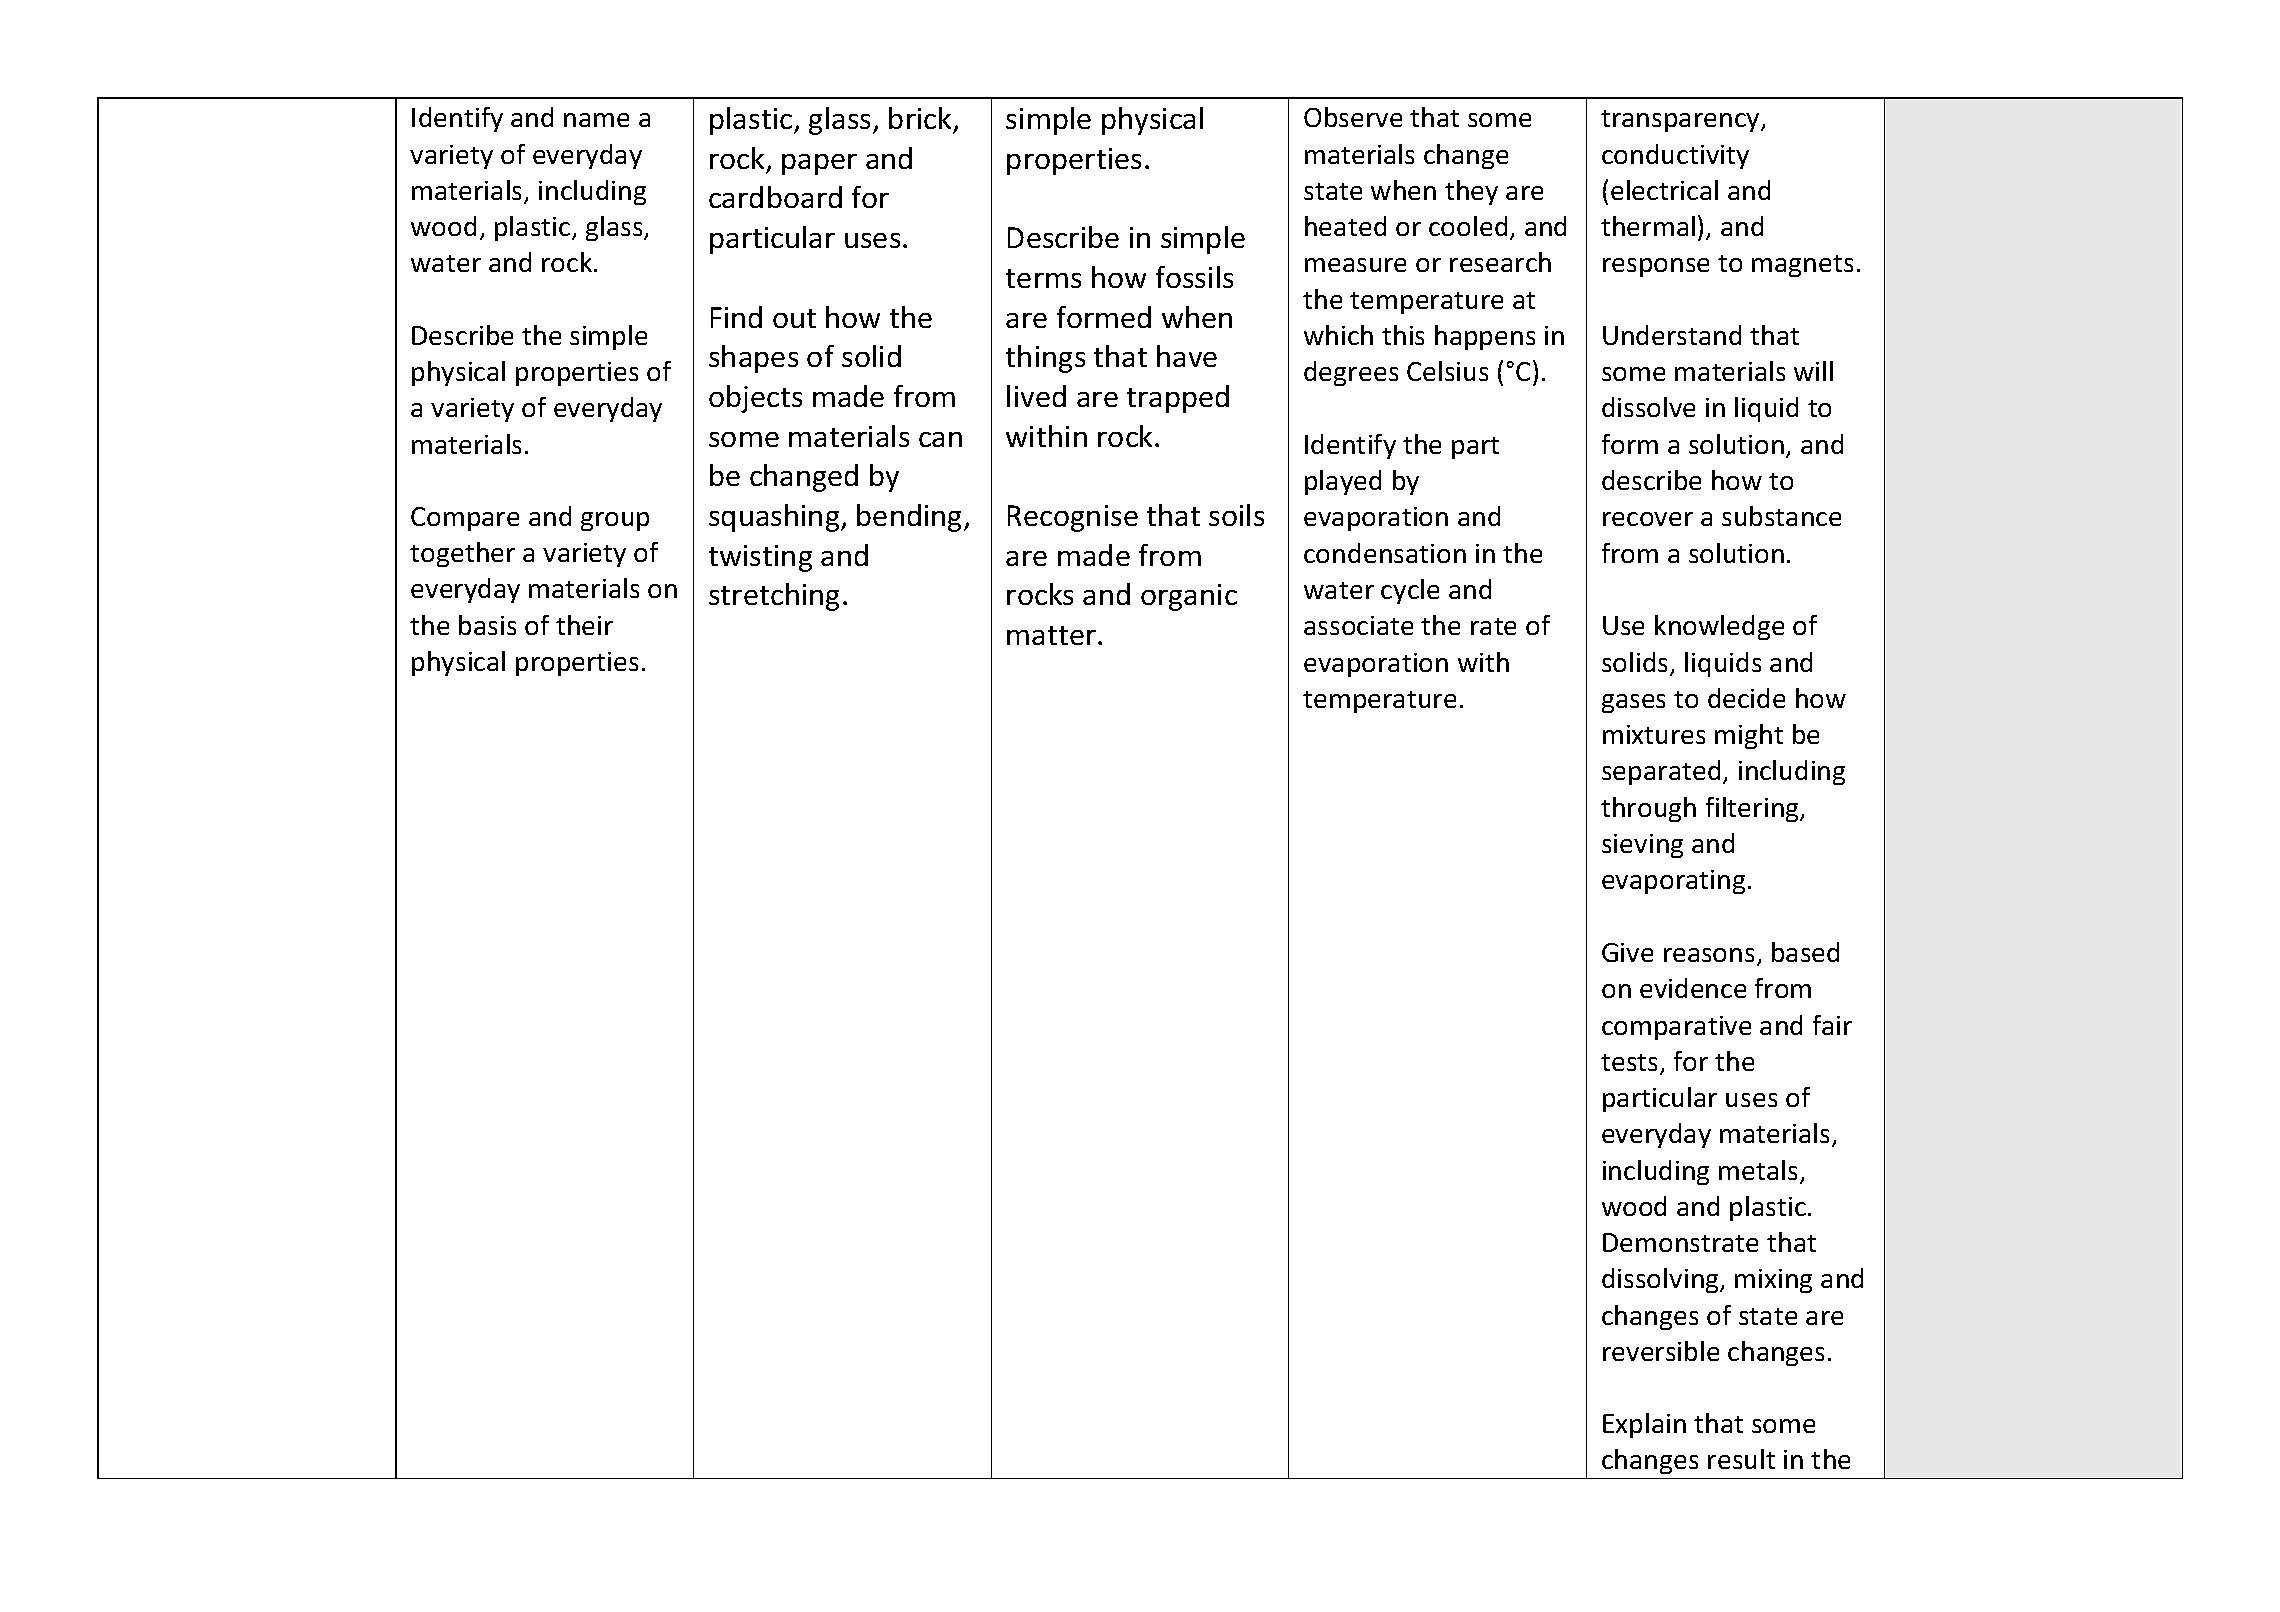 The image size is (2280, 1612). What do you see at coordinates (1661, 1280) in the document?
I see `dissolving` at bounding box center [1661, 1280].
